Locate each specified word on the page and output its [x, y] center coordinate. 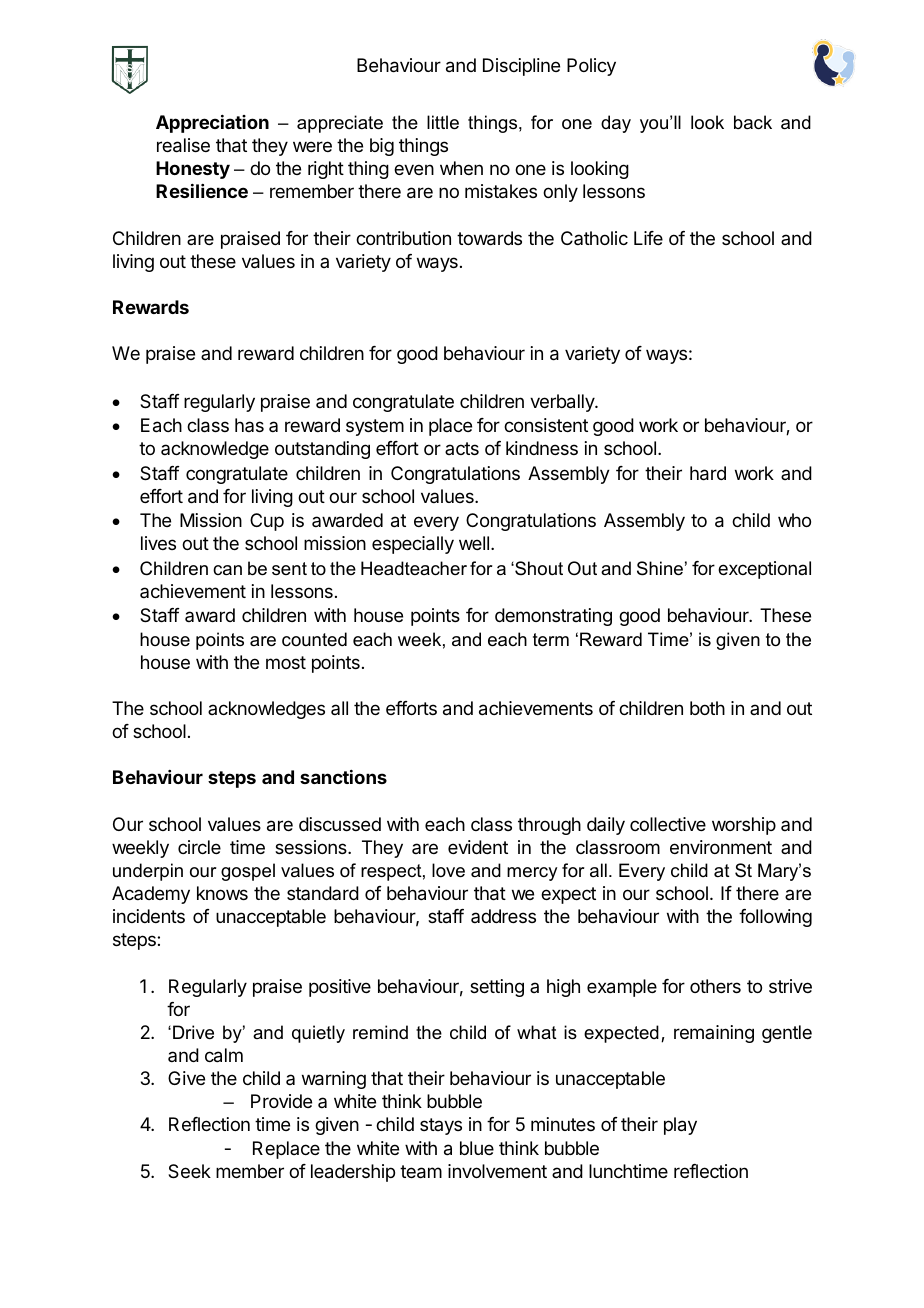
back [753, 122]
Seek [189, 1171]
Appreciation [212, 124]
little [443, 122]
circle [199, 847]
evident [478, 847]
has [249, 425]
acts [462, 448]
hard [708, 473]
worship [744, 826]
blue [477, 1148]
